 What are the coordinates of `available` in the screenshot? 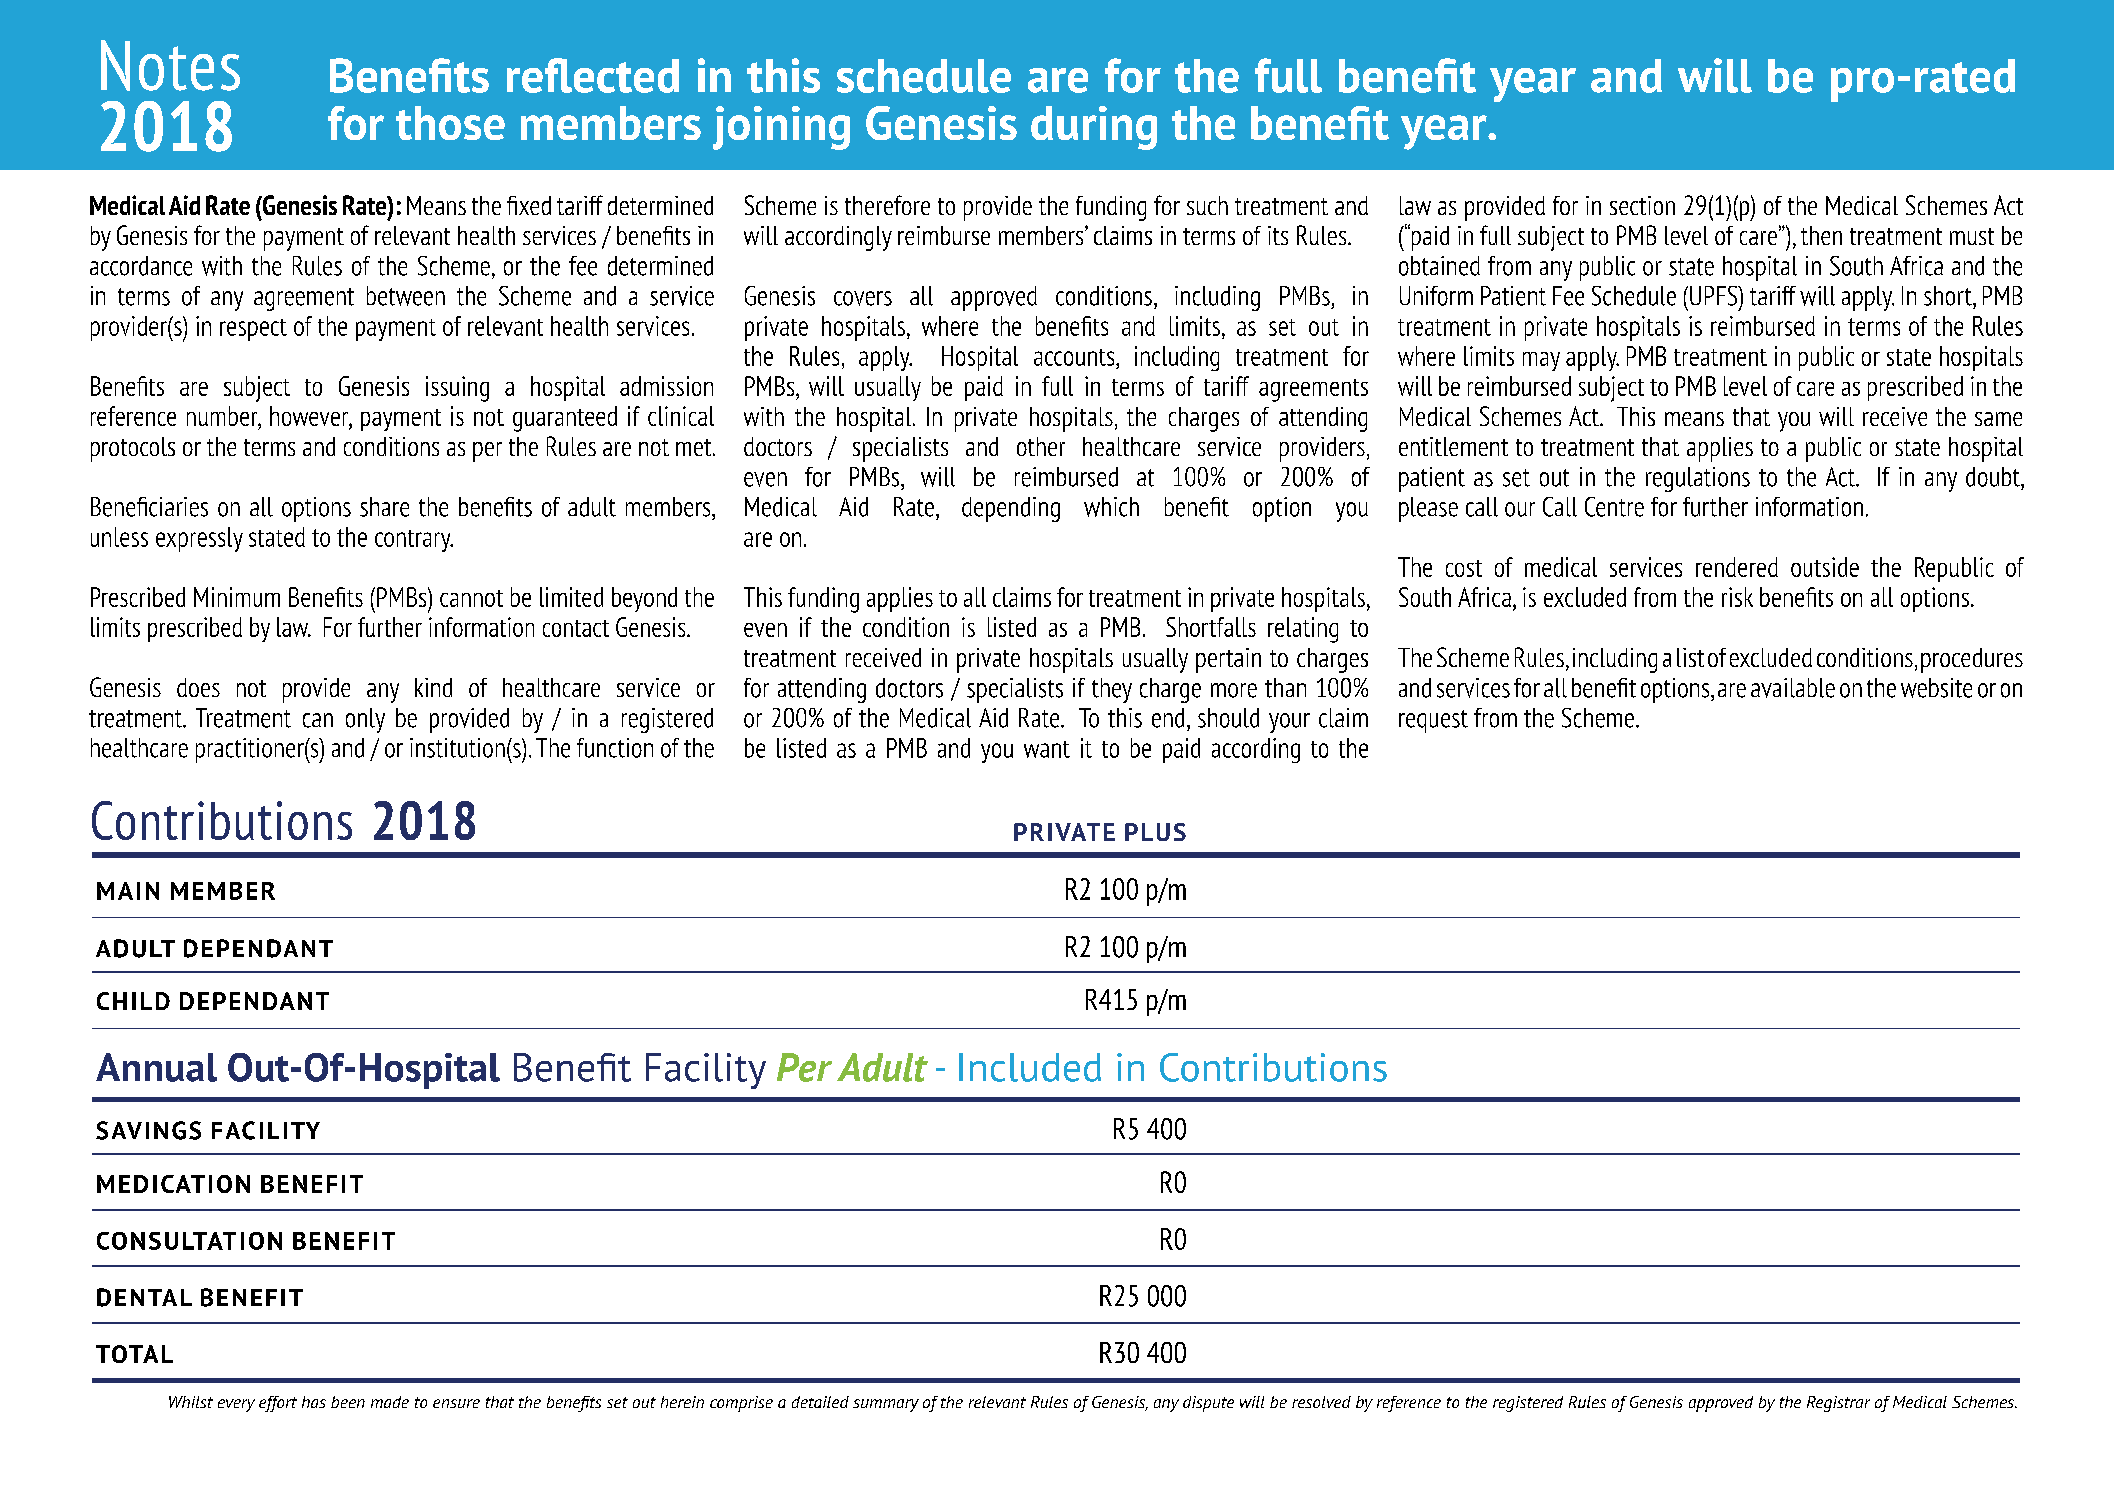 It's located at (1793, 688).
